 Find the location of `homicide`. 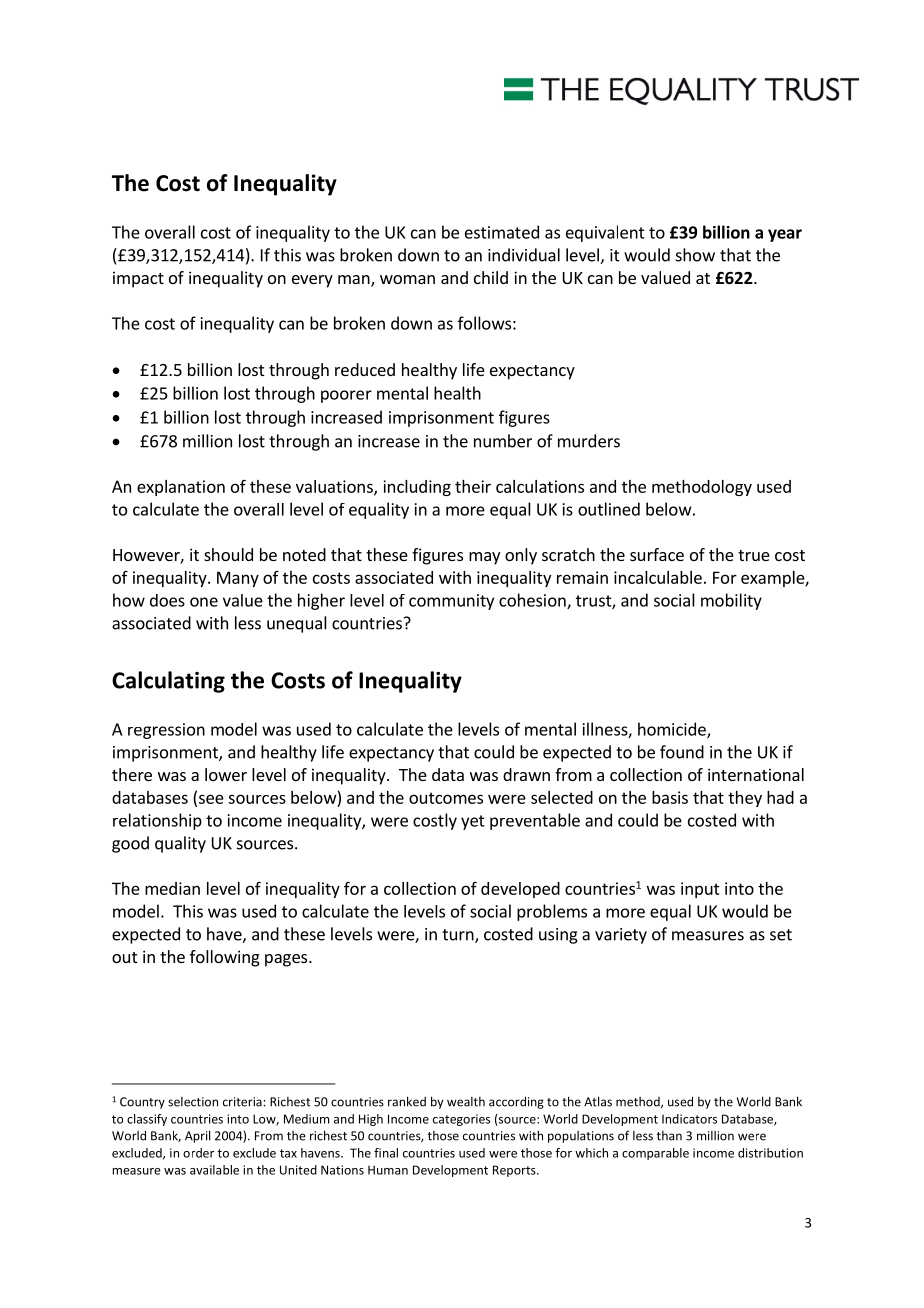

homicide is located at coordinates (673, 730).
